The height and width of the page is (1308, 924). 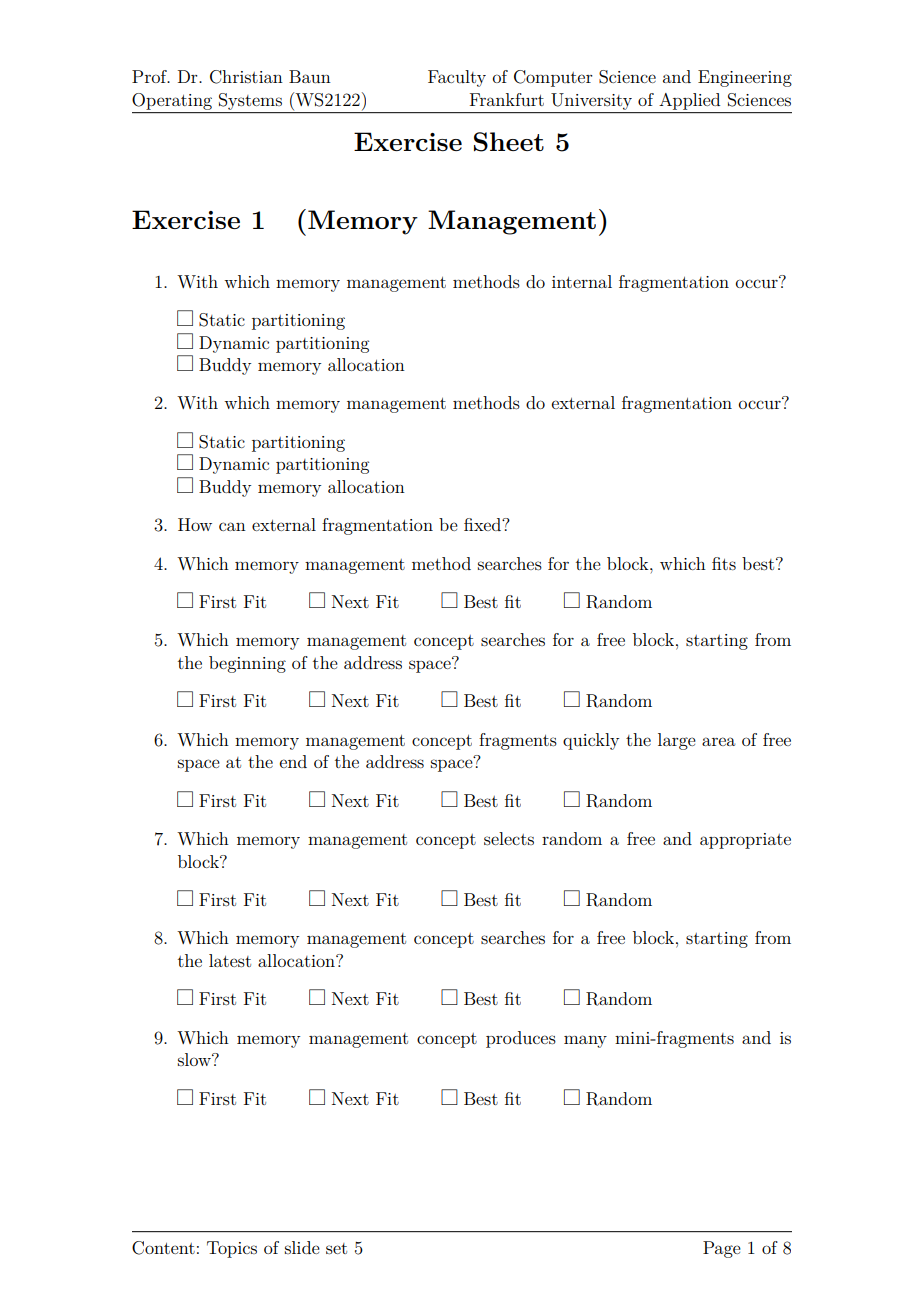 What do you see at coordinates (677, 741) in the page?
I see `large` at bounding box center [677, 741].
